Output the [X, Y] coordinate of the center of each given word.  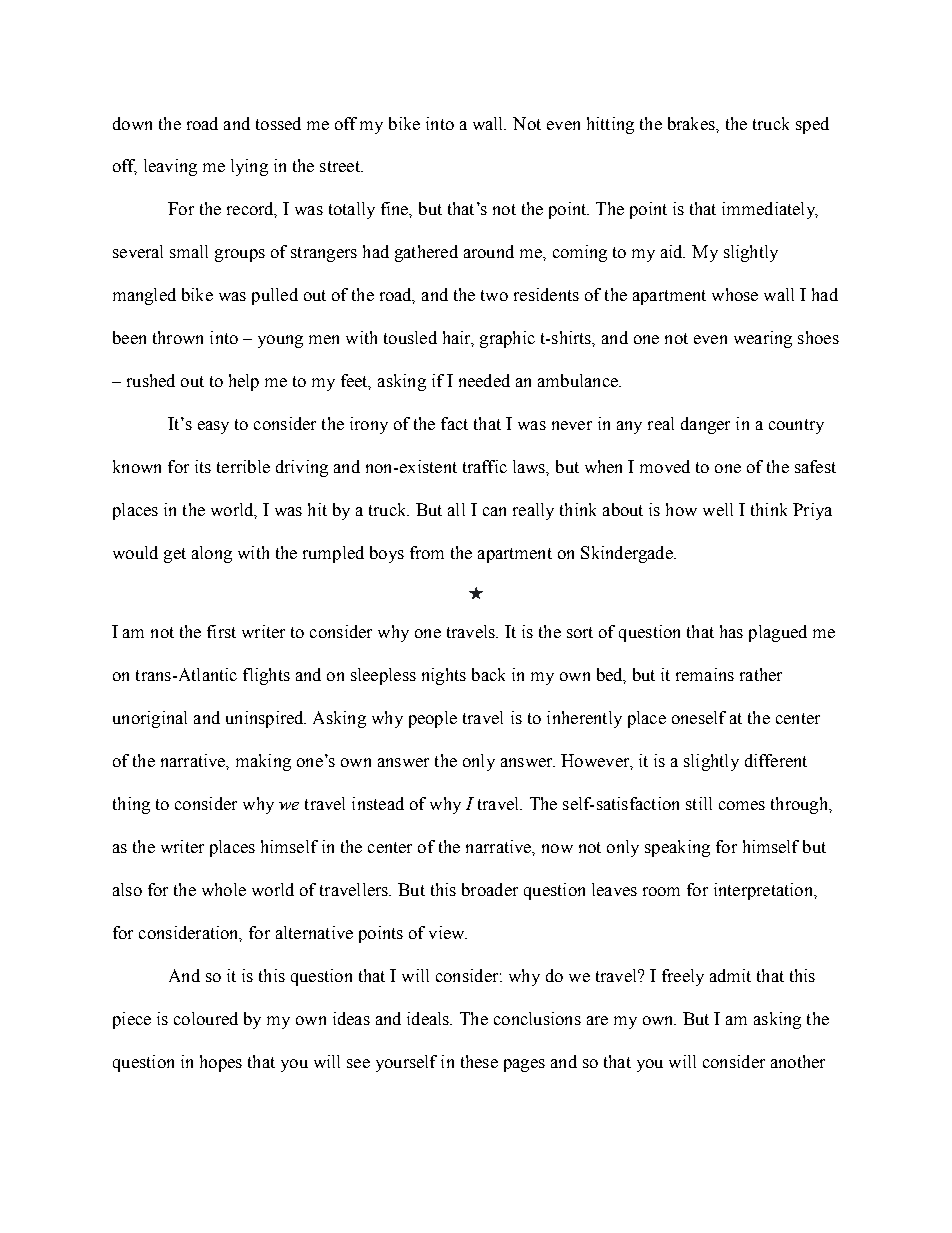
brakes [692, 123]
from [427, 552]
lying [249, 167]
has [731, 631]
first [221, 631]
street [341, 166]
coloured [206, 1018]
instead [378, 803]
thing [131, 805]
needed [484, 380]
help [244, 382]
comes [742, 805]
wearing [763, 339]
